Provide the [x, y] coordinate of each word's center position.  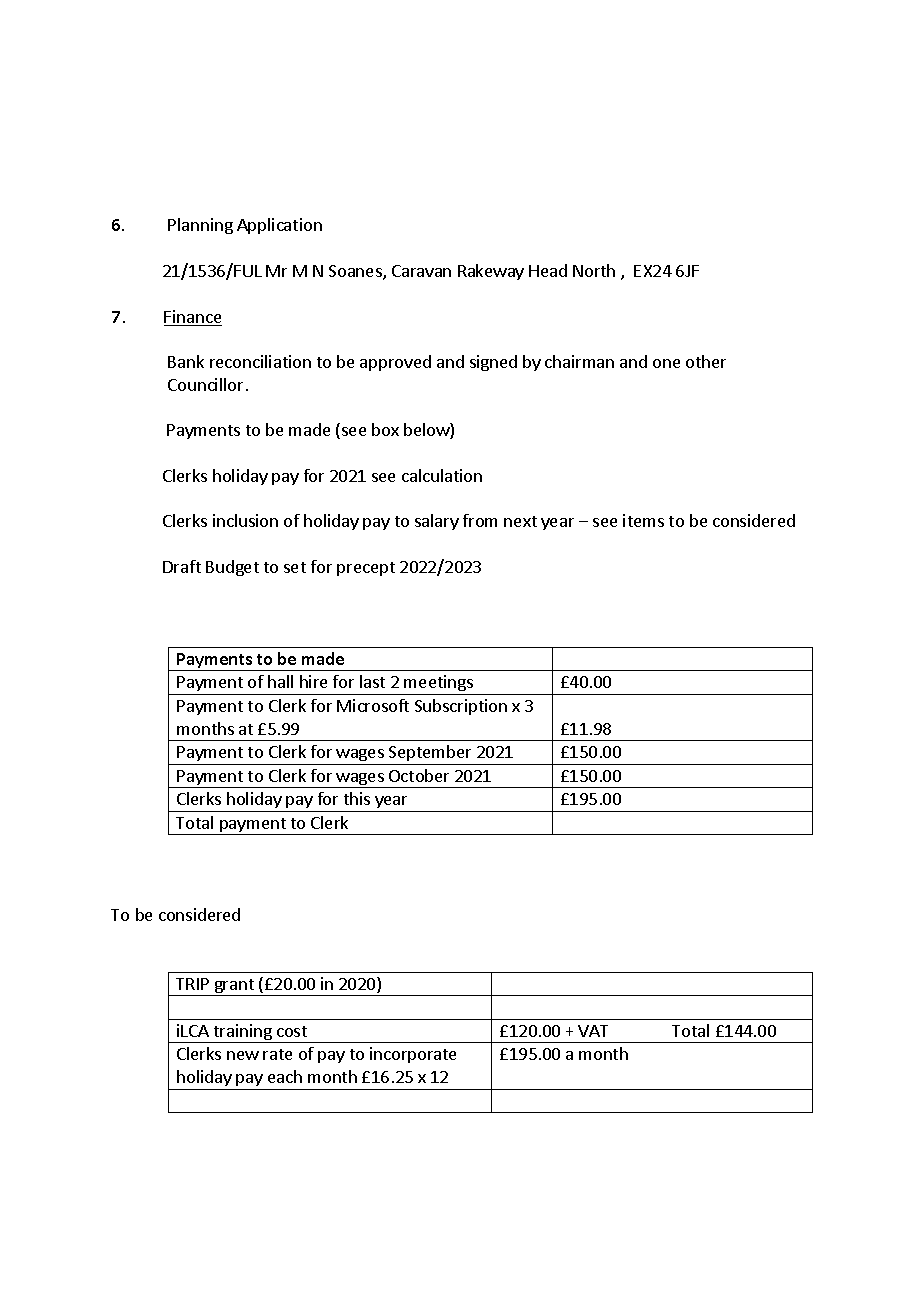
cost [292, 1031]
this [357, 798]
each [285, 1076]
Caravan [421, 271]
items [643, 520]
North [594, 270]
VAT [593, 1031]
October [419, 775]
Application [279, 226]
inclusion [245, 520]
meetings [439, 685]
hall [280, 681]
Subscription [461, 707]
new [243, 1055]
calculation [442, 475]
